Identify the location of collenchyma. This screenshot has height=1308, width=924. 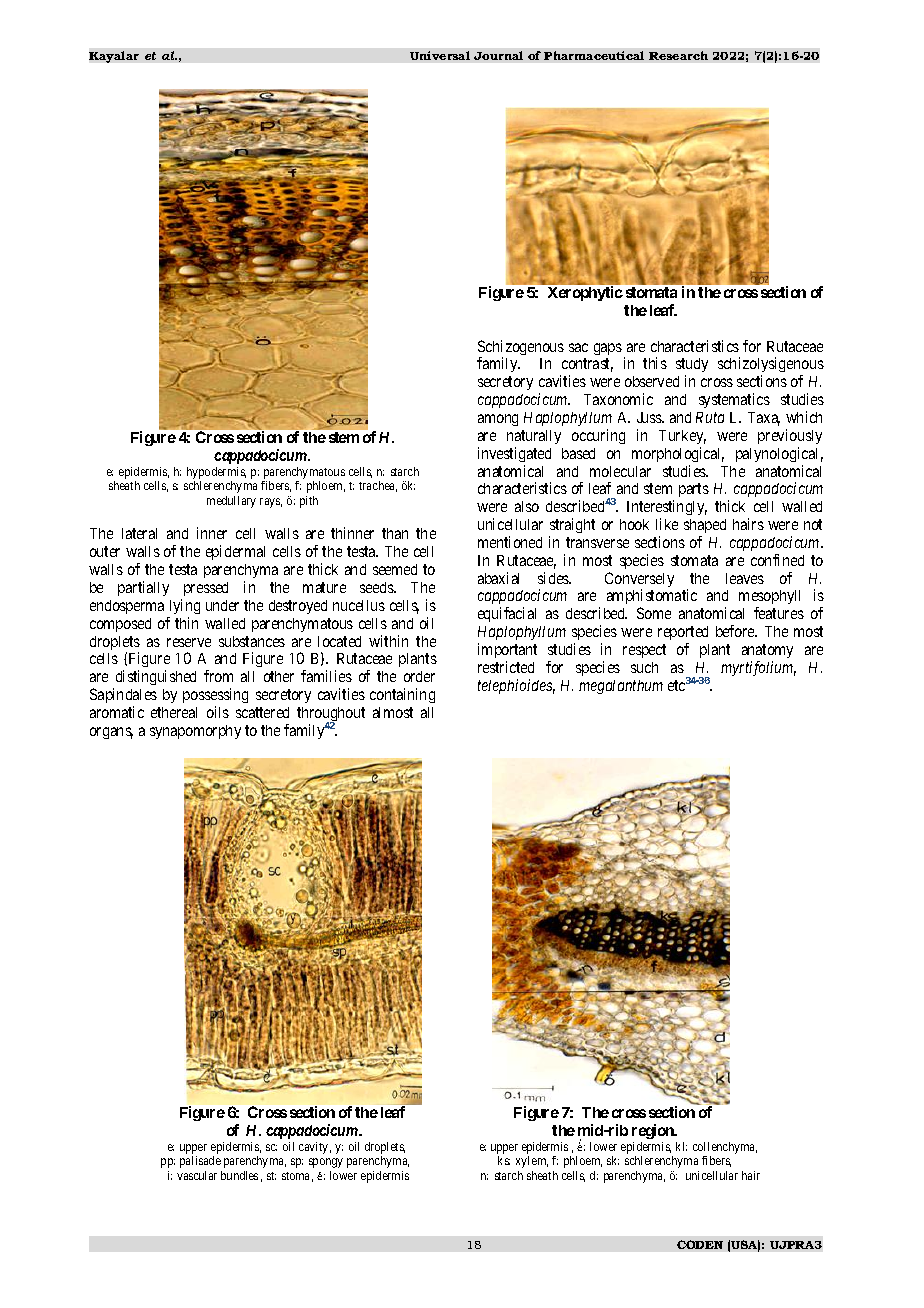
(725, 1149).
